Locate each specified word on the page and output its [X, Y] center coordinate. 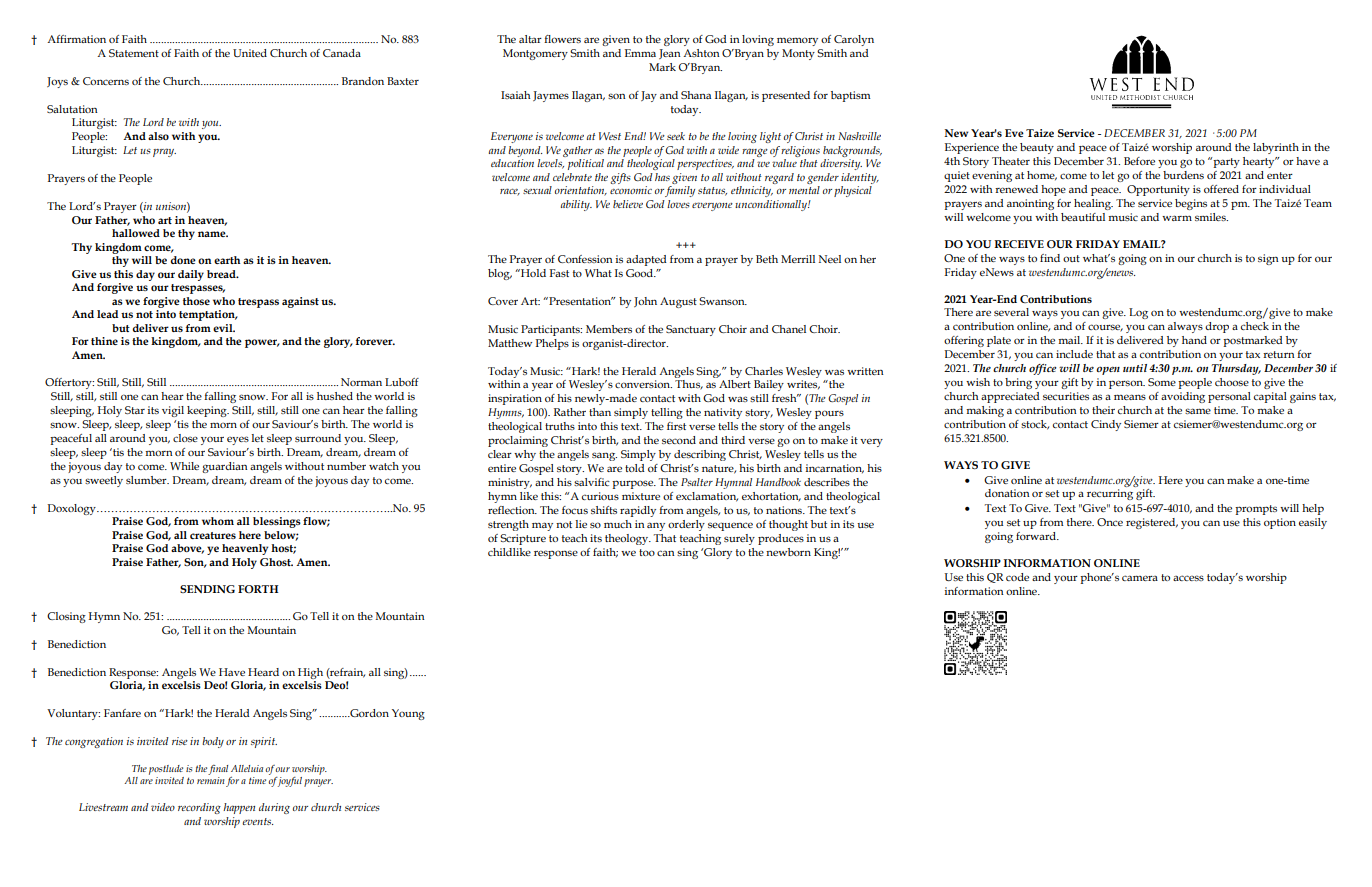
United [250, 53]
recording [199, 808]
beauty [1037, 148]
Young [408, 714]
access [1188, 578]
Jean [670, 54]
